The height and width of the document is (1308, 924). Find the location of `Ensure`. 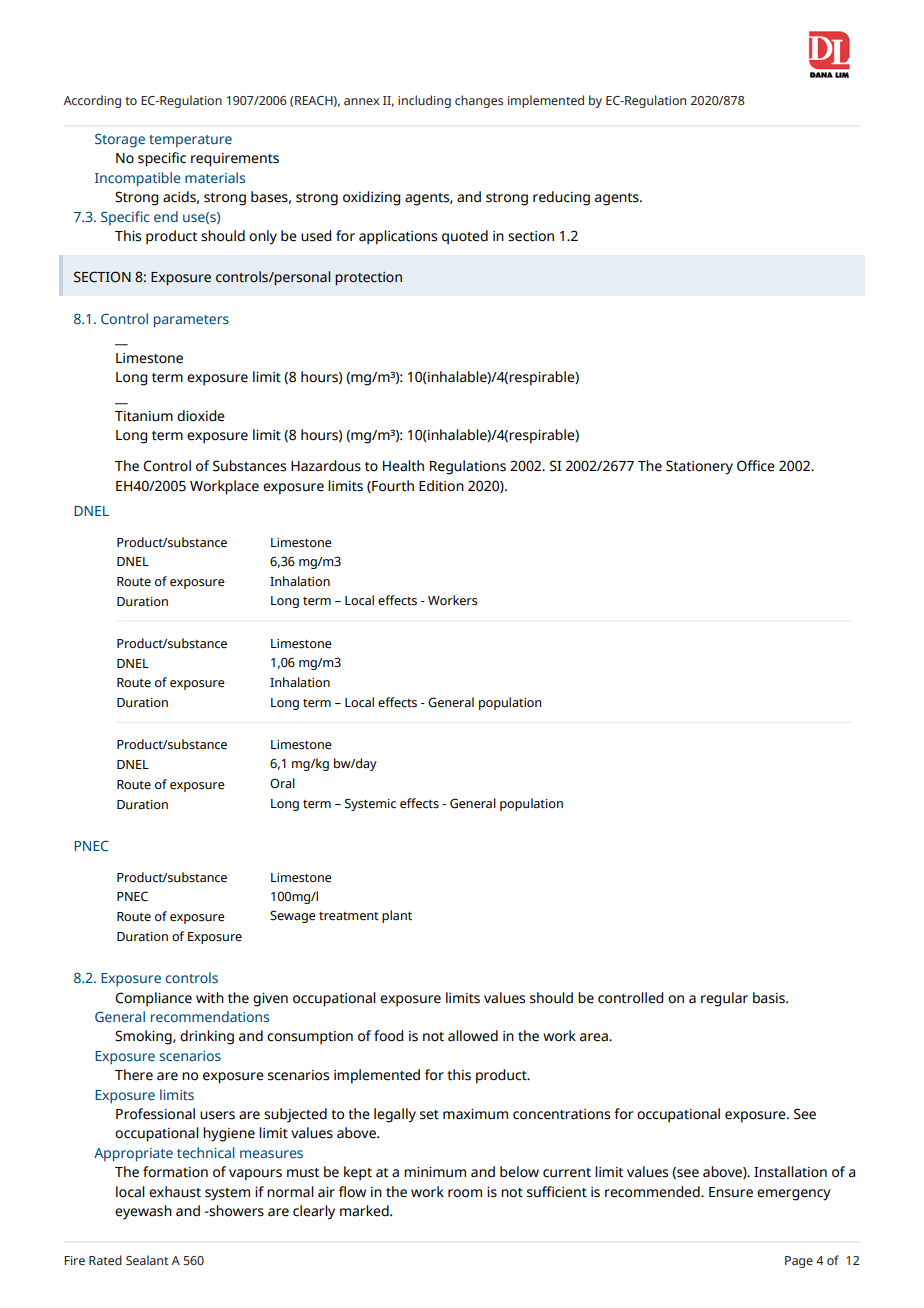

Ensure is located at coordinates (731, 1192).
